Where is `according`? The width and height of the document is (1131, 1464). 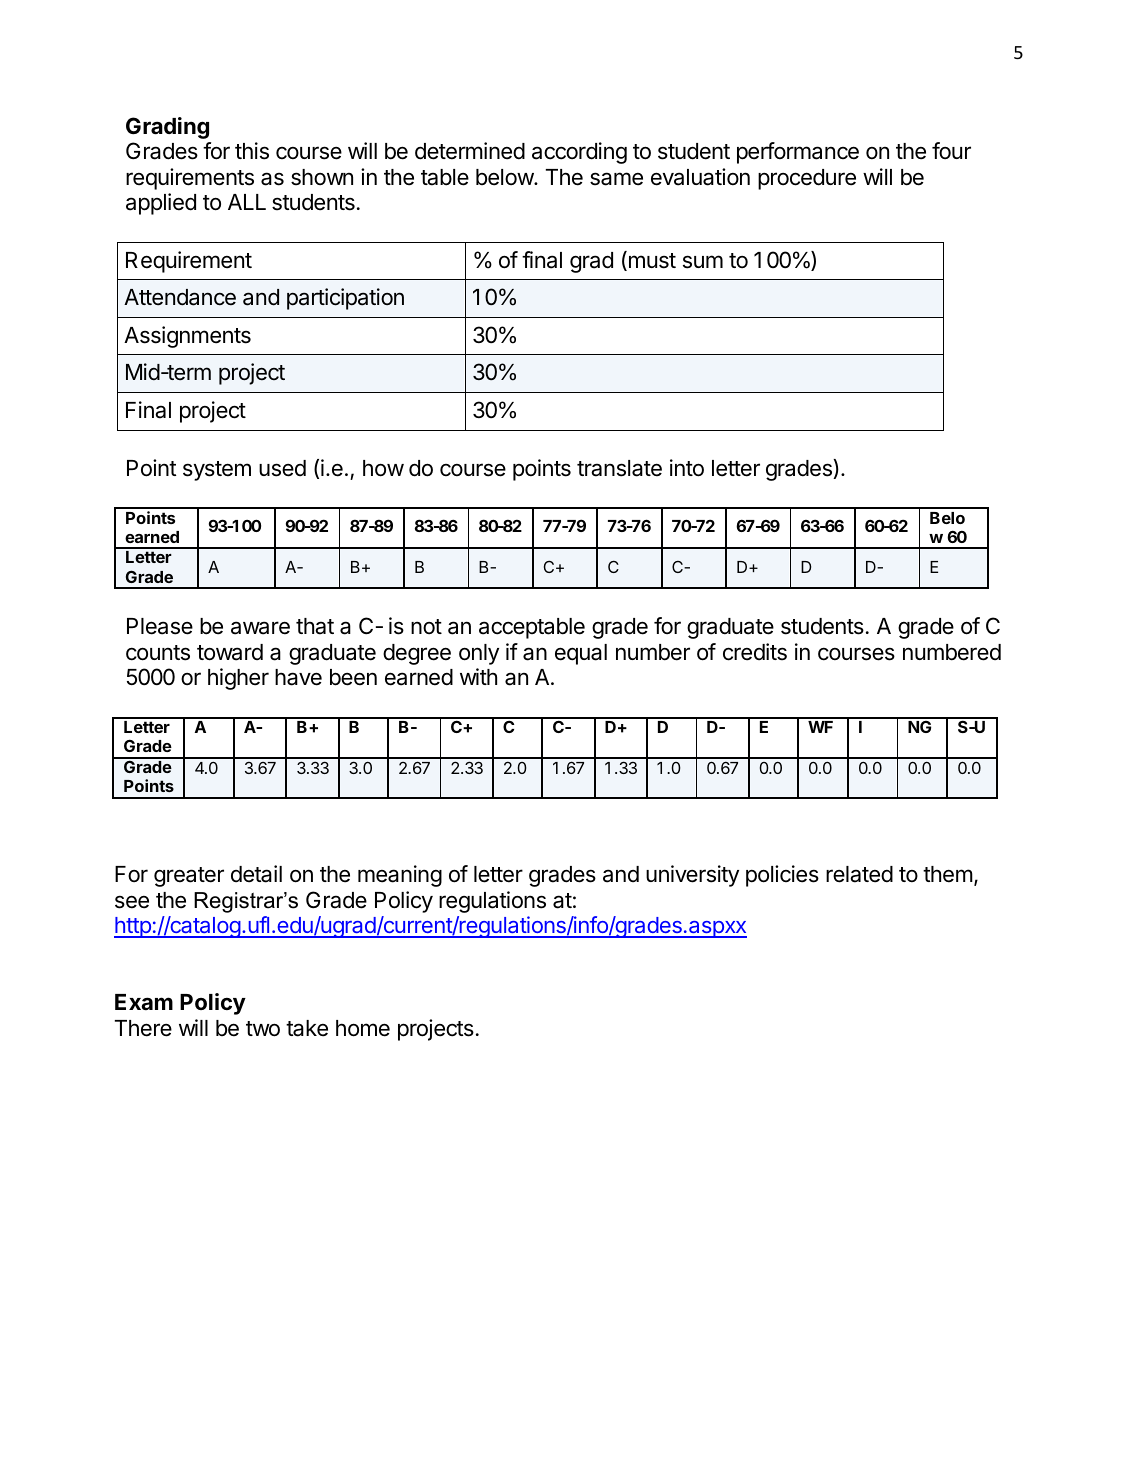
according is located at coordinates (579, 153).
